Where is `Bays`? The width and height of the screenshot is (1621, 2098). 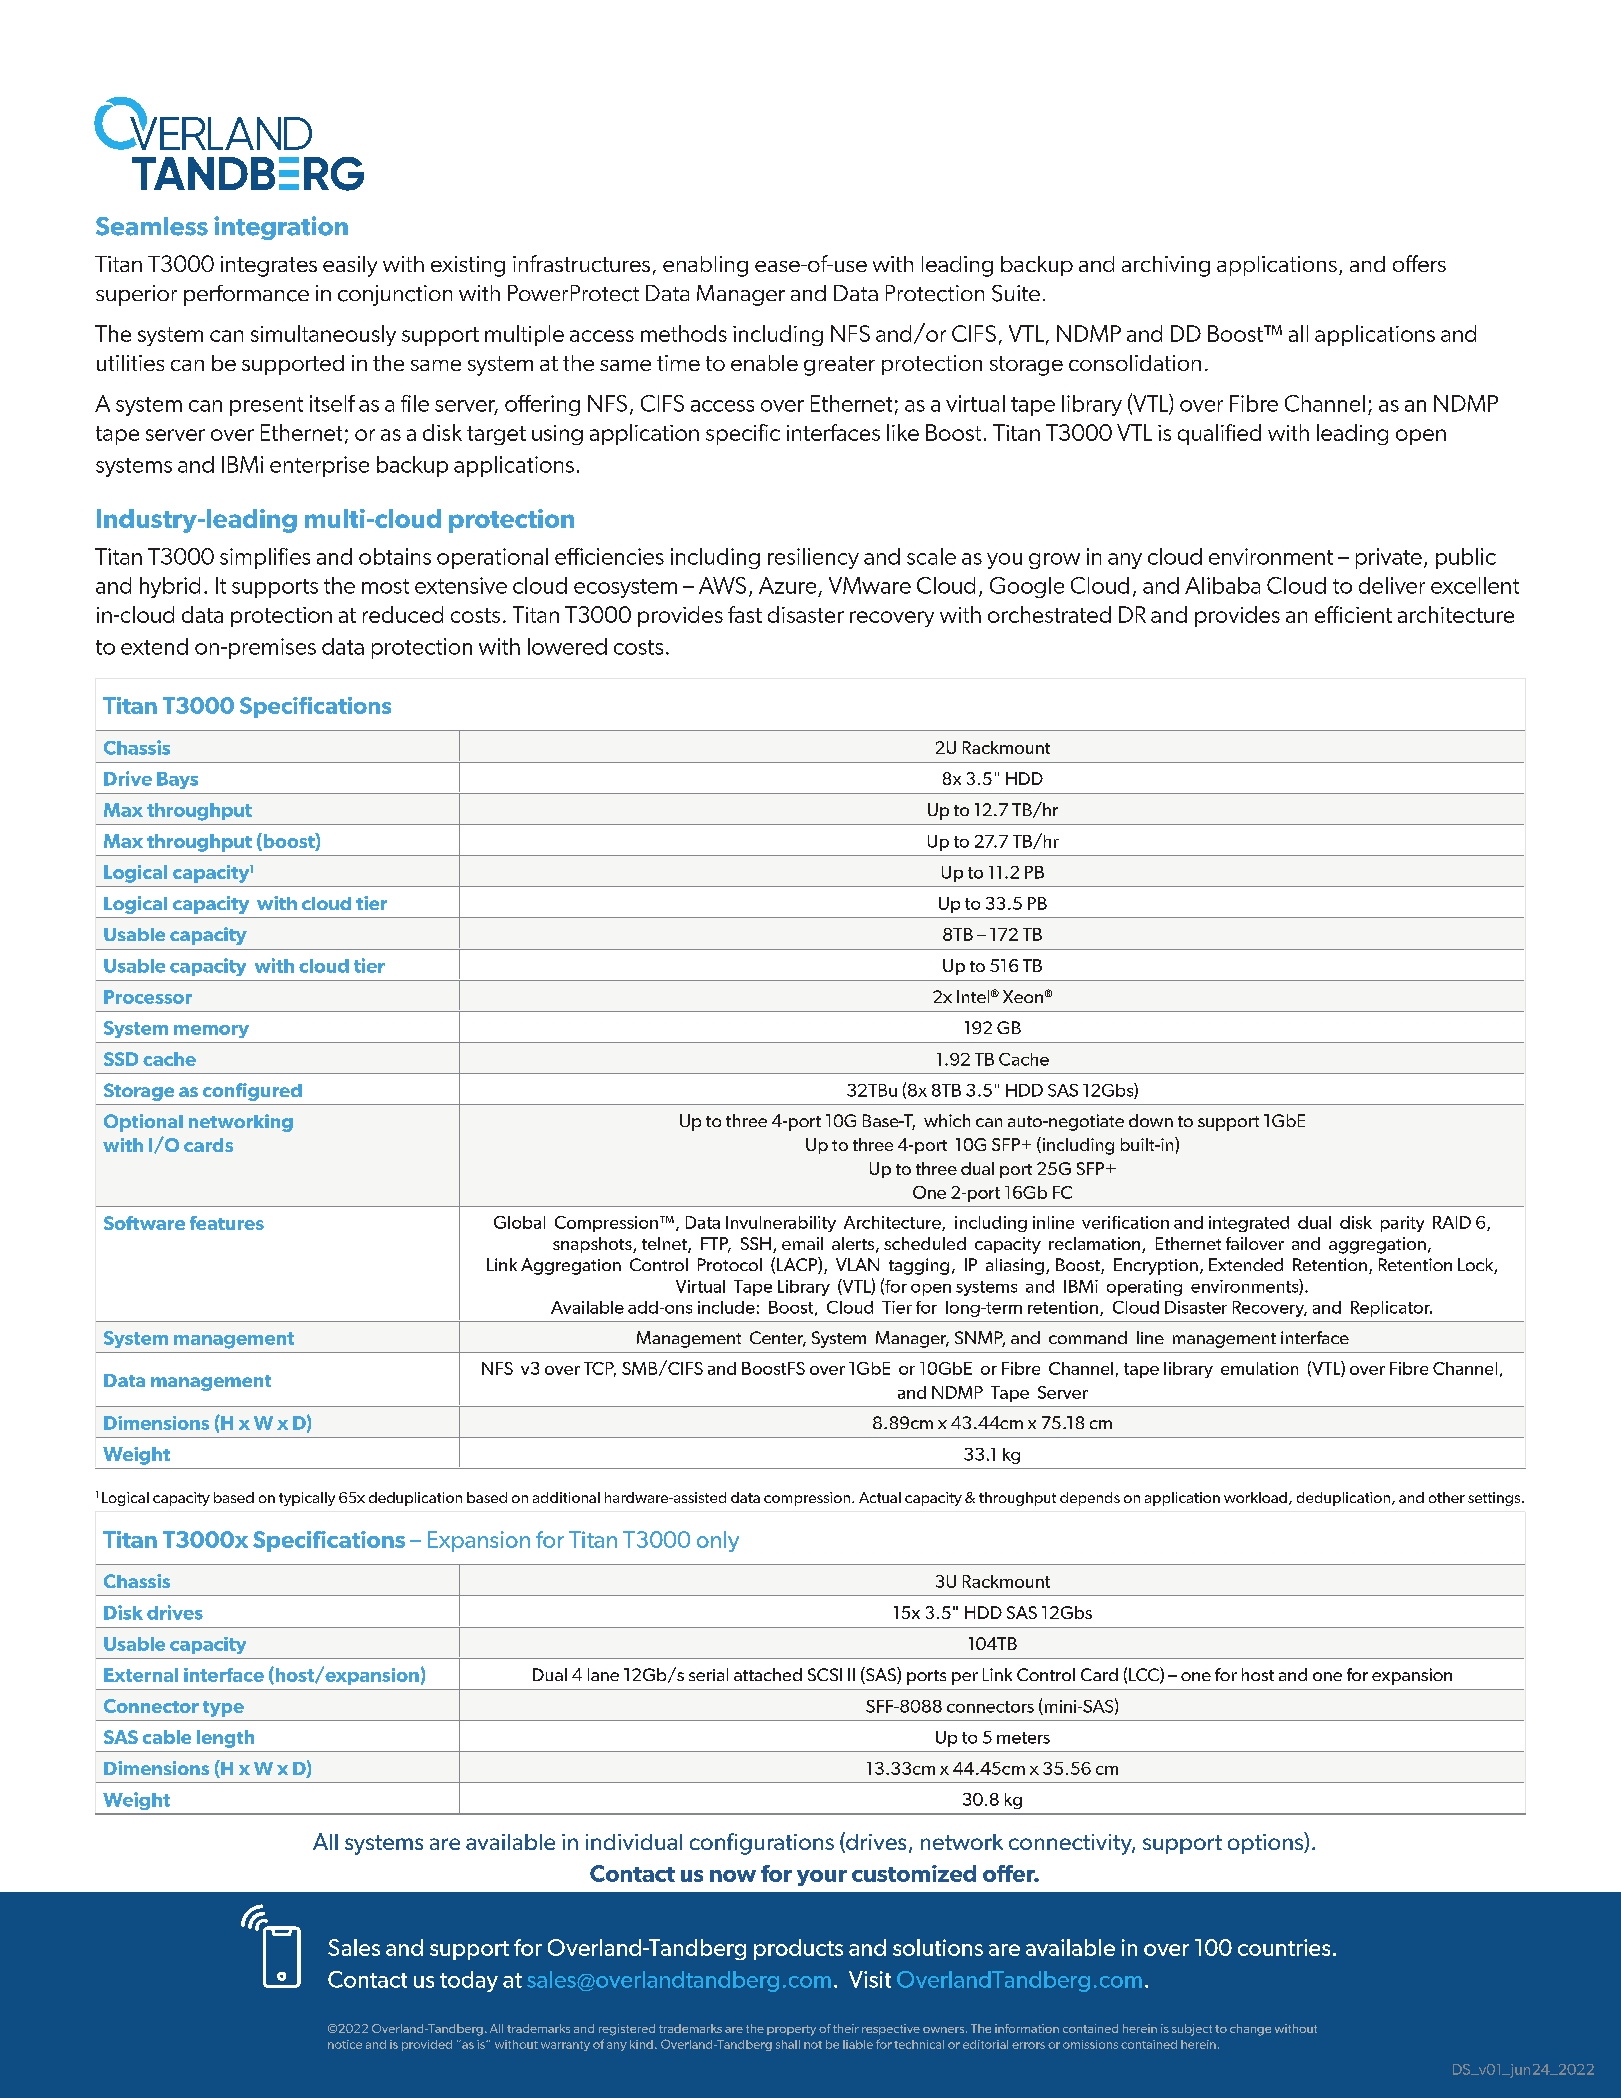 Bays is located at coordinates (177, 780).
